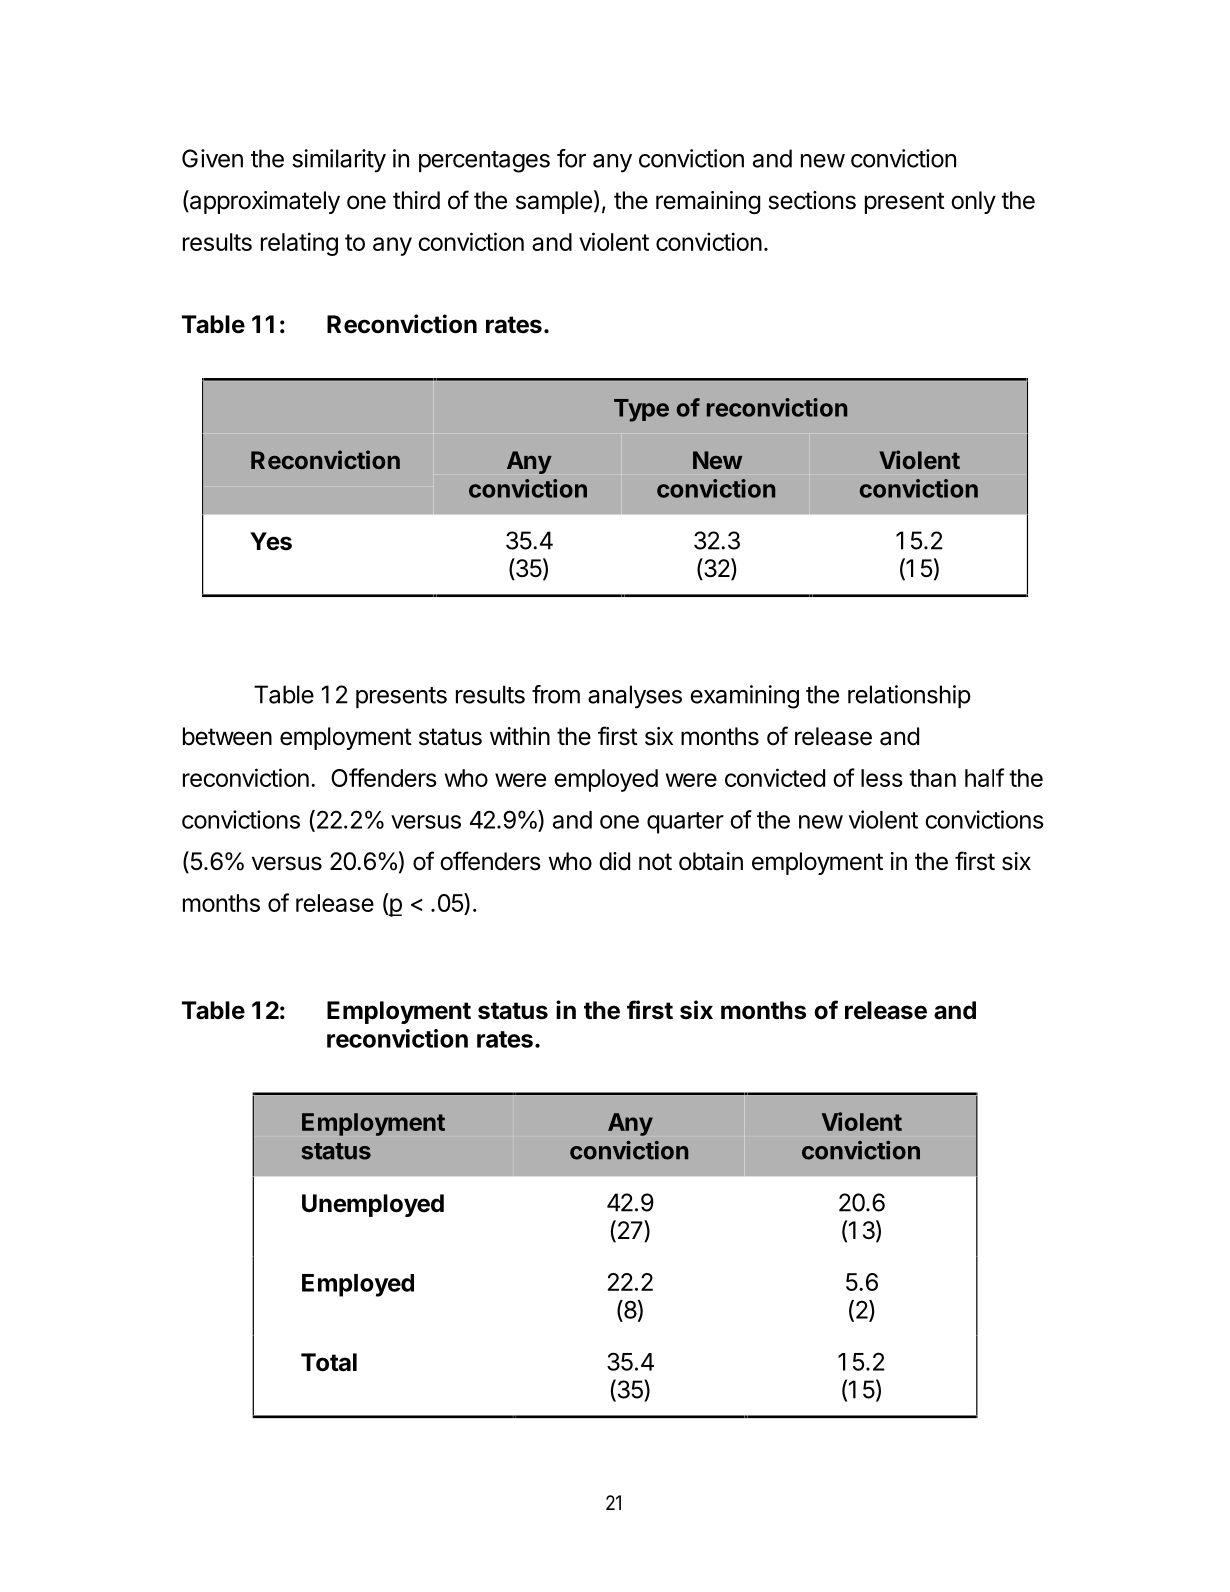  I want to click on quarter, so click(685, 823).
